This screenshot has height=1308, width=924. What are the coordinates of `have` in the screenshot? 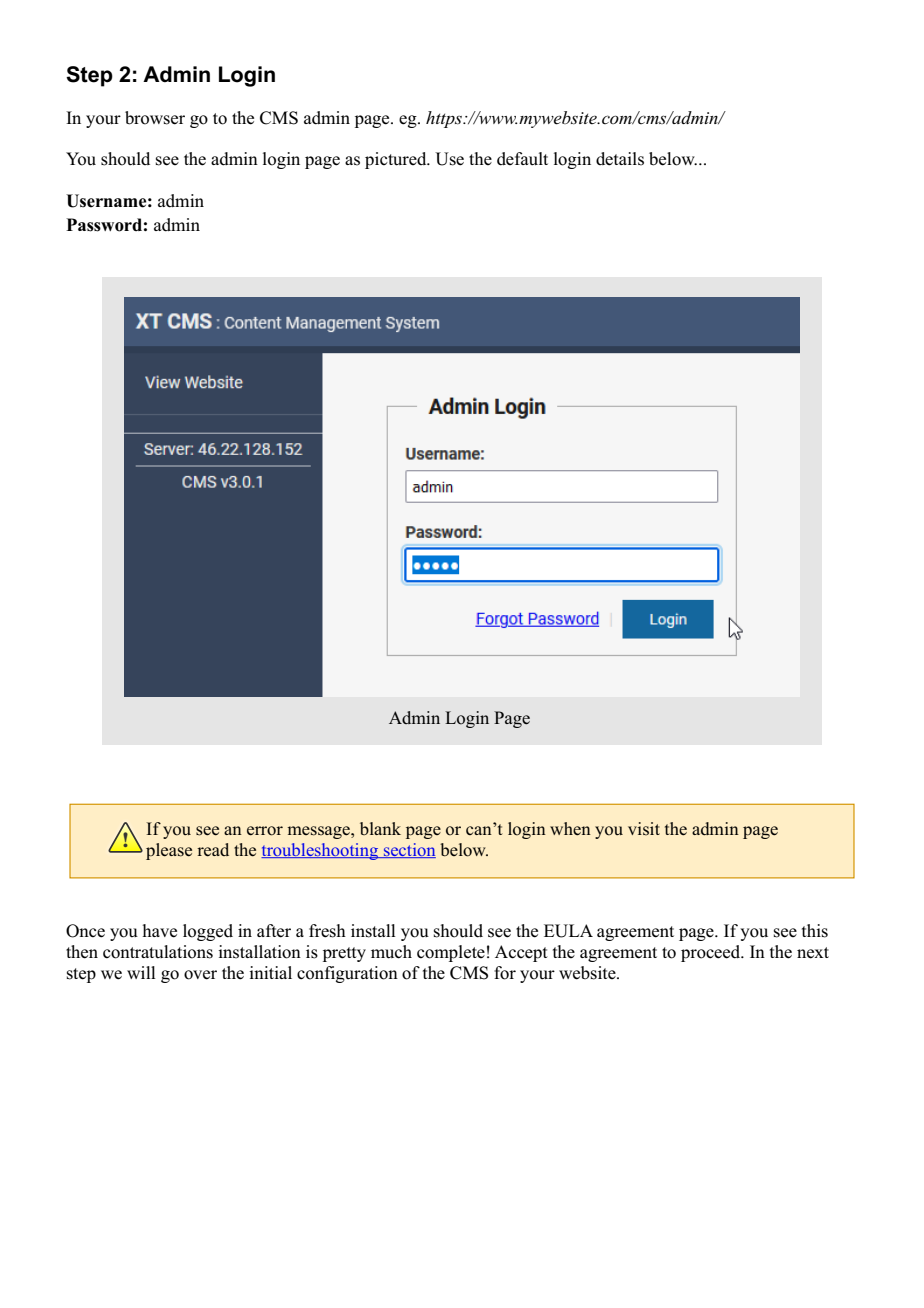 It's located at (160, 931).
